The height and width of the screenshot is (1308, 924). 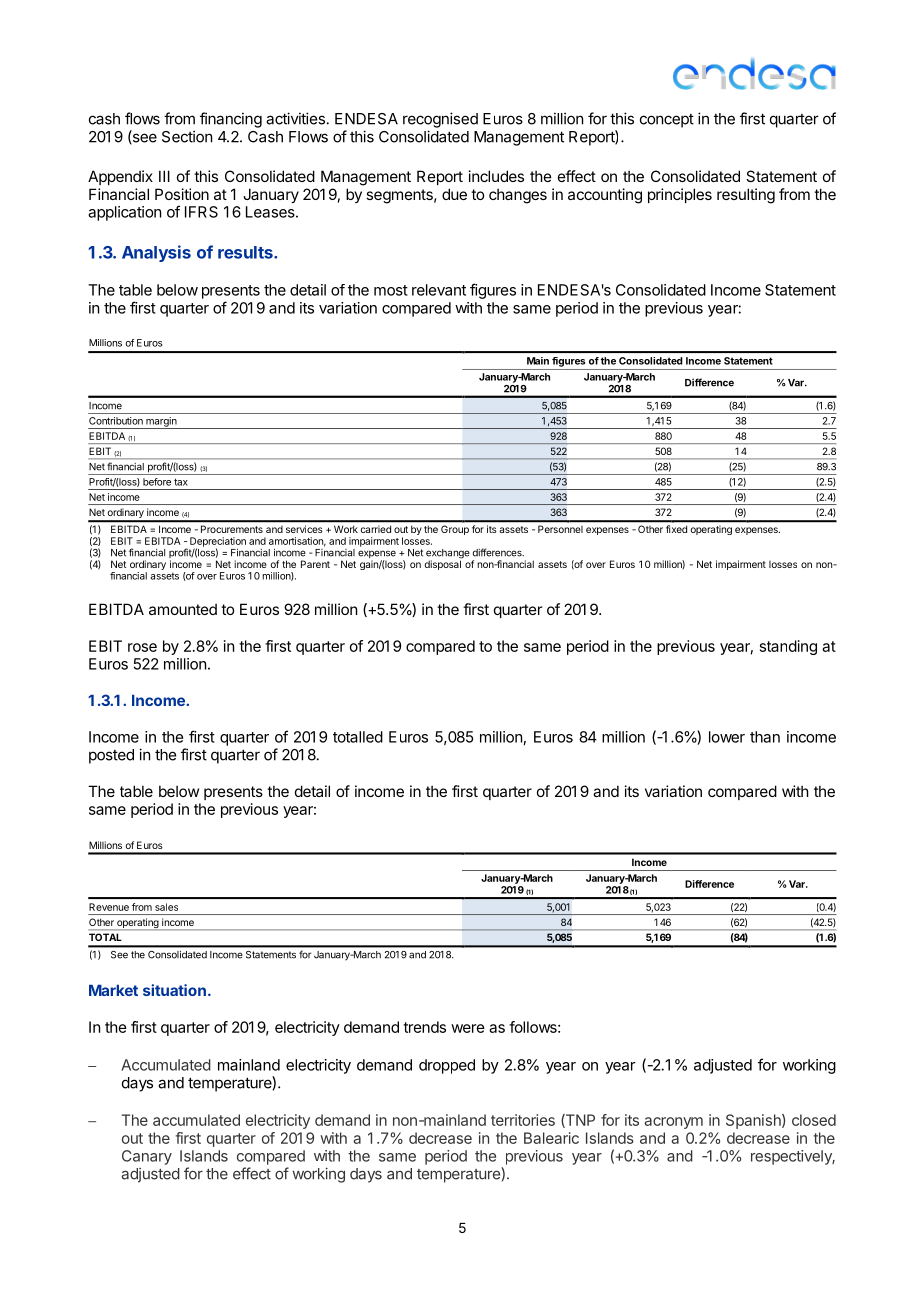 I want to click on posted, so click(x=111, y=756).
